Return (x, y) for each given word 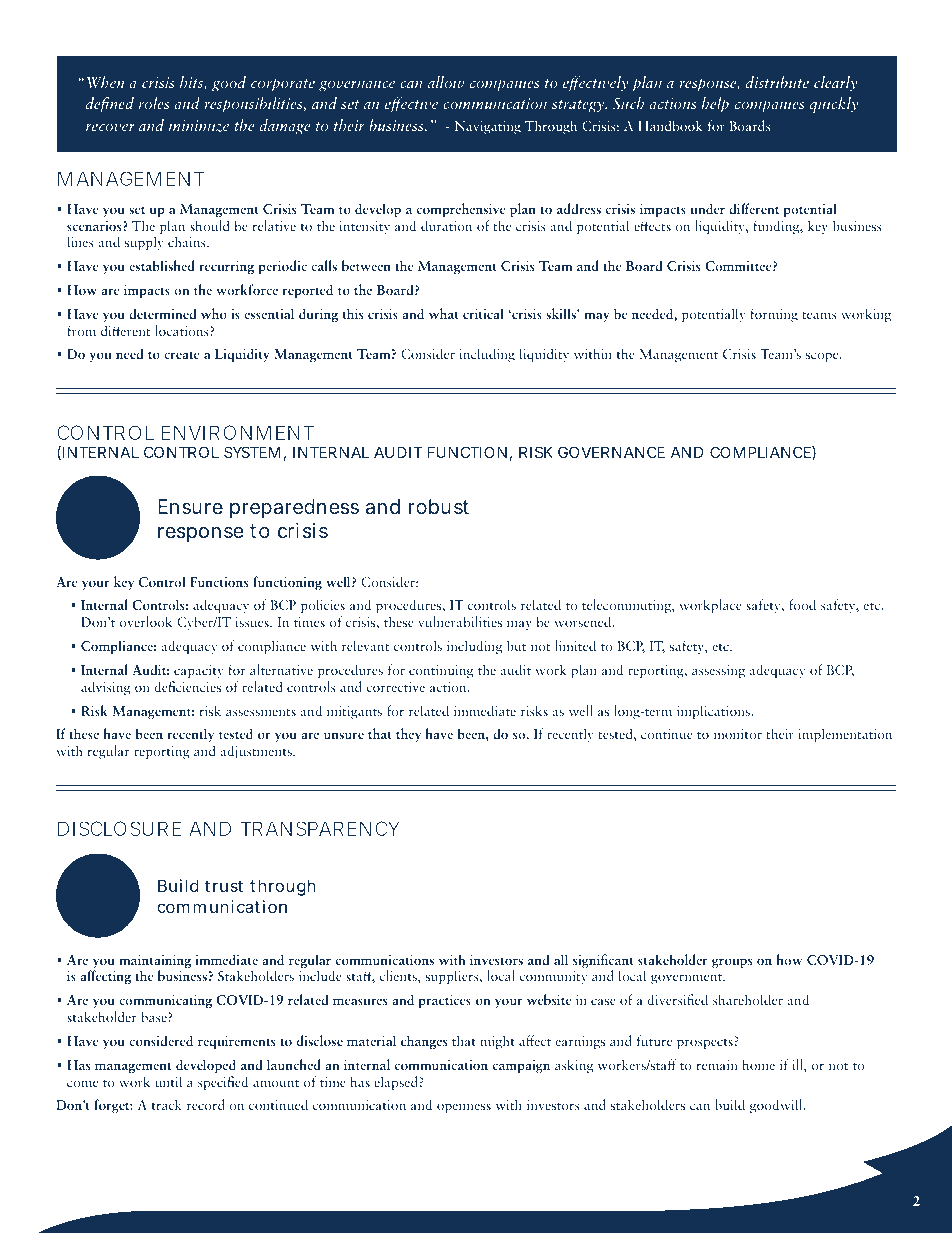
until (168, 1081)
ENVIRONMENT (238, 432)
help (715, 105)
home (759, 1064)
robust (439, 506)
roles (153, 103)
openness (464, 1108)
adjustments (257, 752)
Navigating (488, 127)
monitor (738, 734)
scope (823, 357)
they (408, 735)
